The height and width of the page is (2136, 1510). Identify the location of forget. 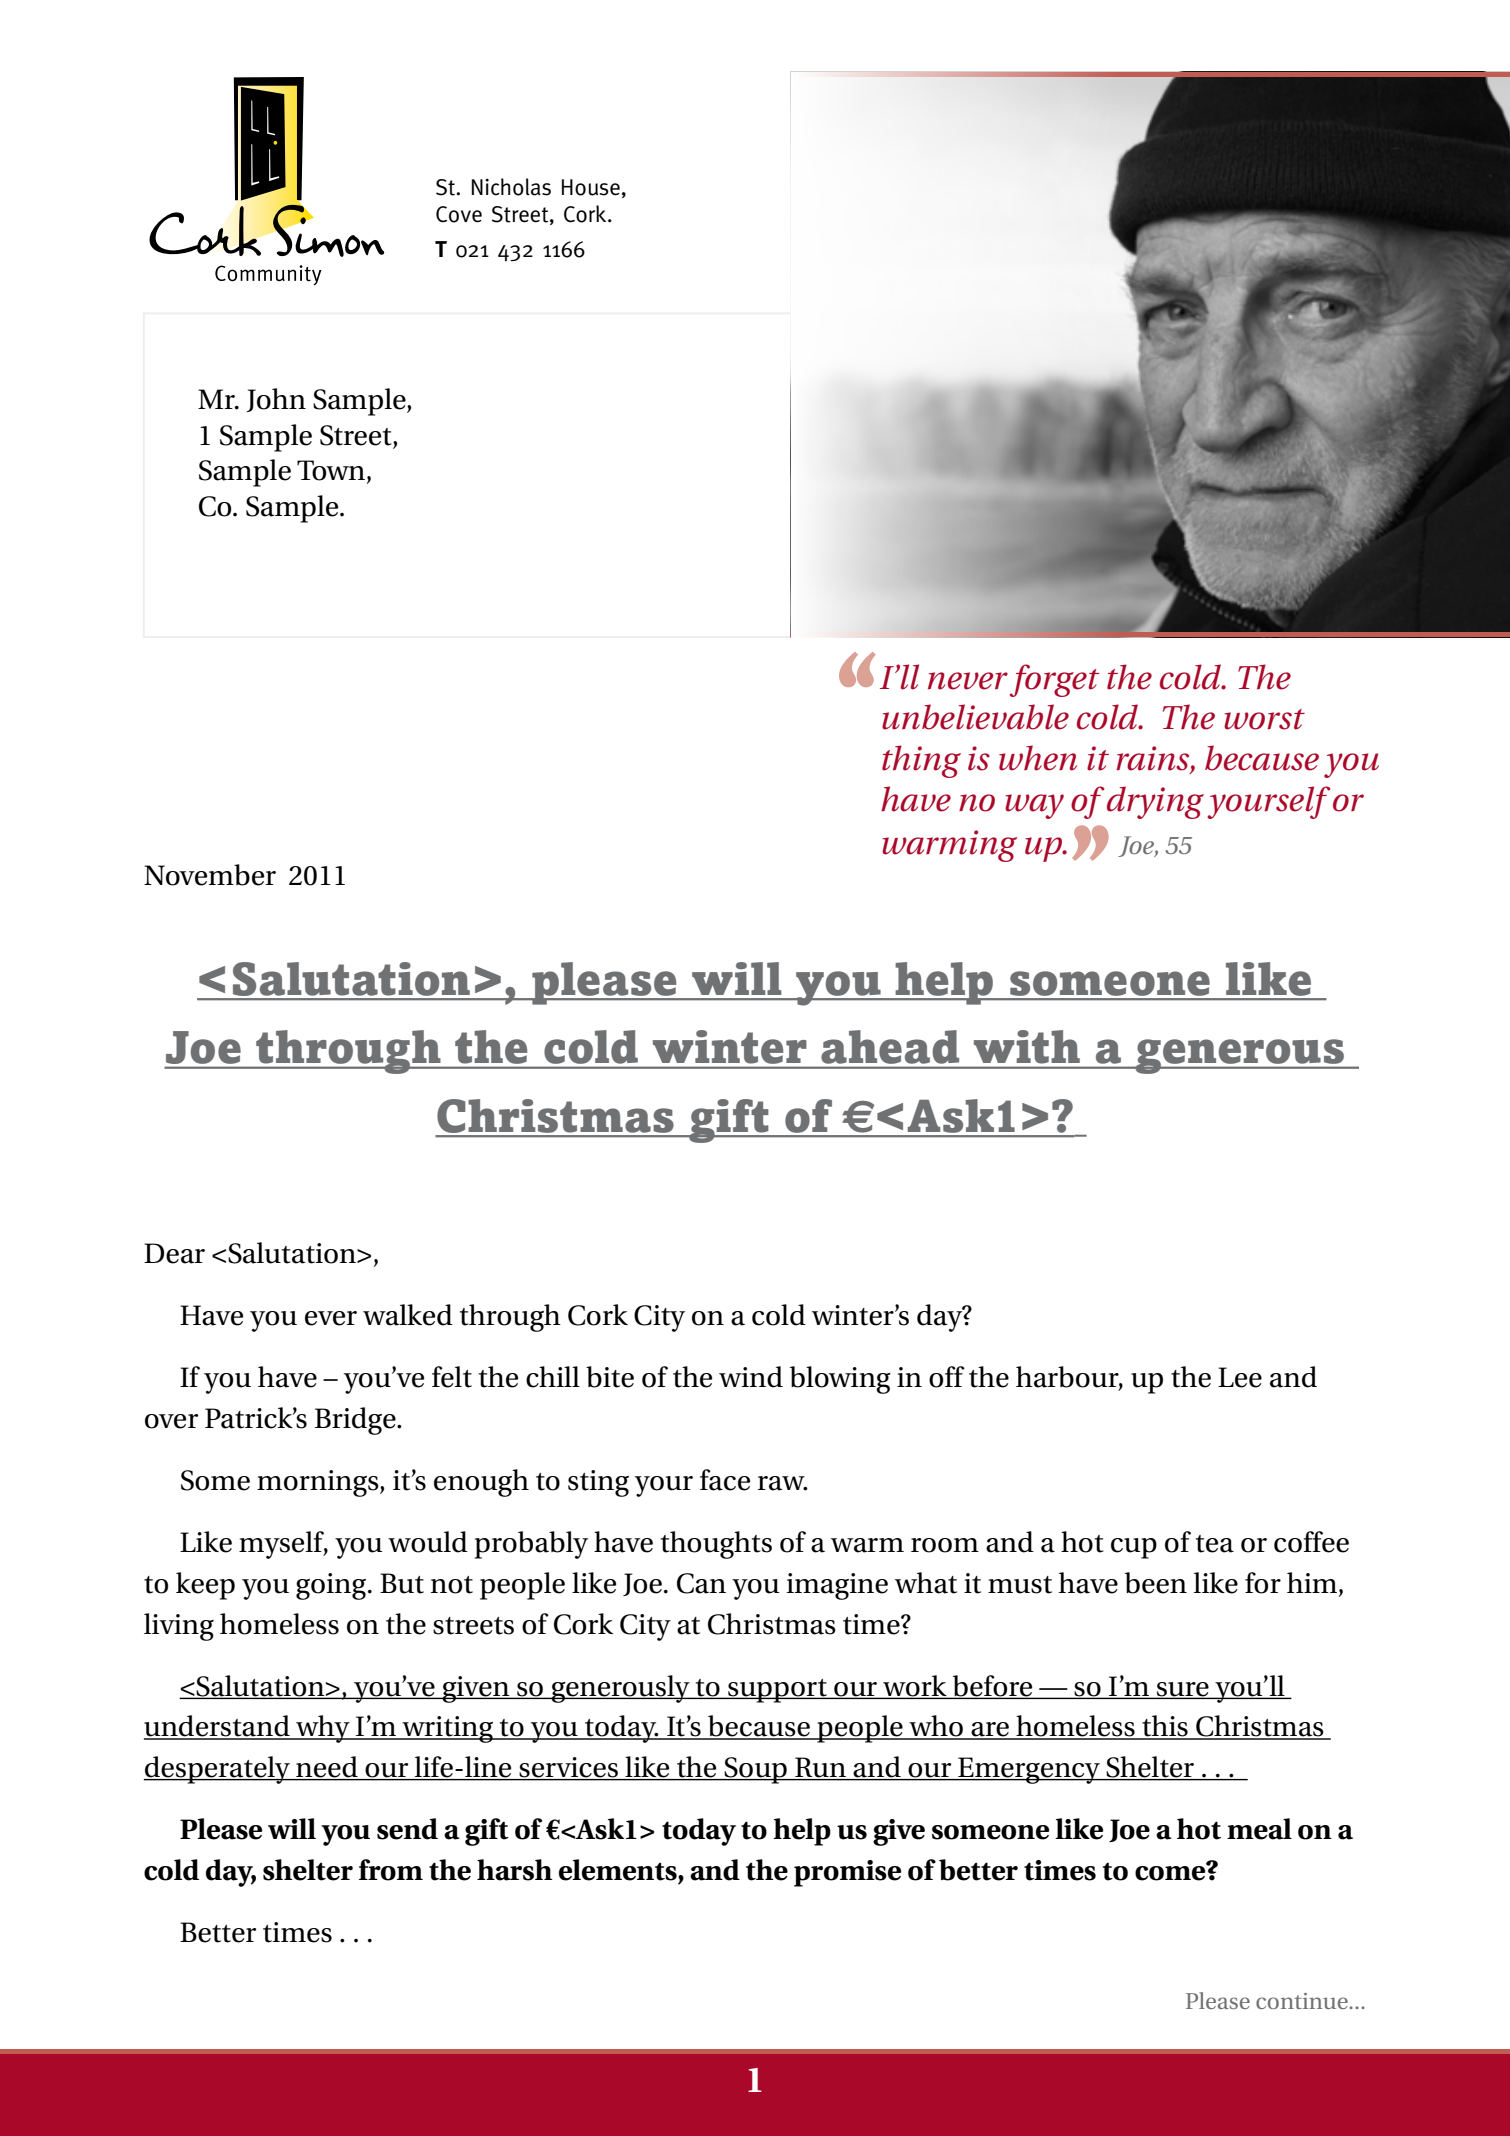
(1054, 680).
